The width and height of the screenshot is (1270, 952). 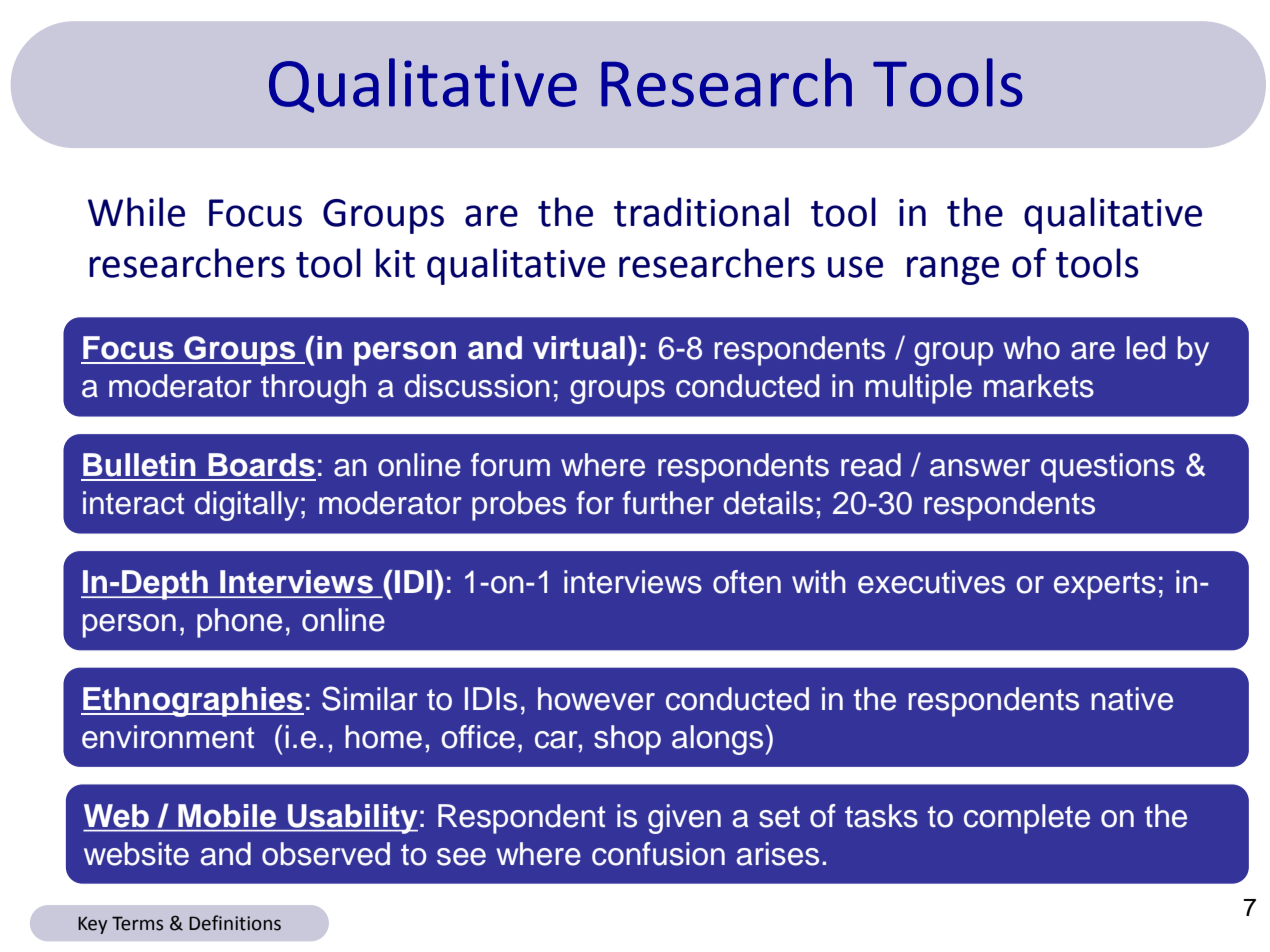 I want to click on traditional, so click(x=701, y=212).
